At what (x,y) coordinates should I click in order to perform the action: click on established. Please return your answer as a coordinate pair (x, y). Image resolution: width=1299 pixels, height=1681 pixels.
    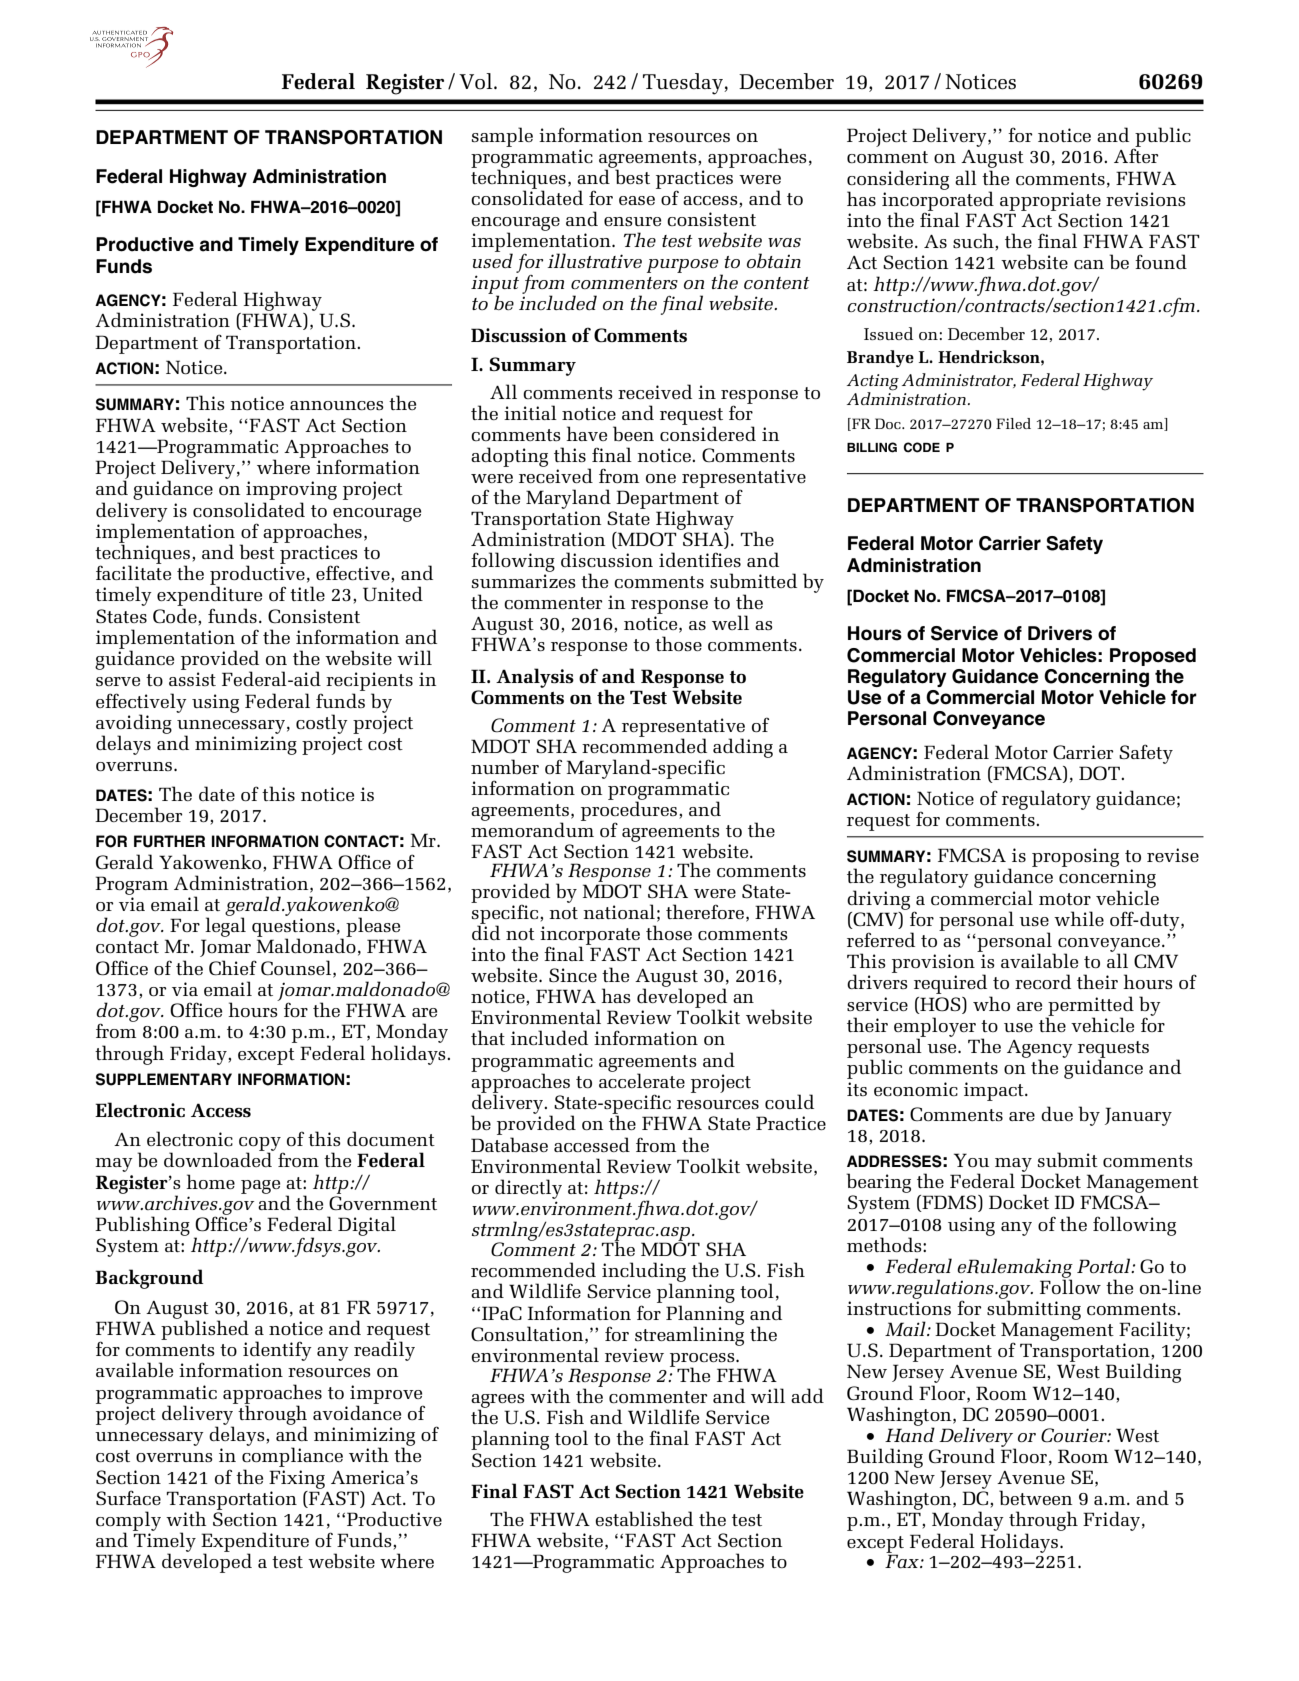
    Looking at the image, I should click on (644, 1518).
